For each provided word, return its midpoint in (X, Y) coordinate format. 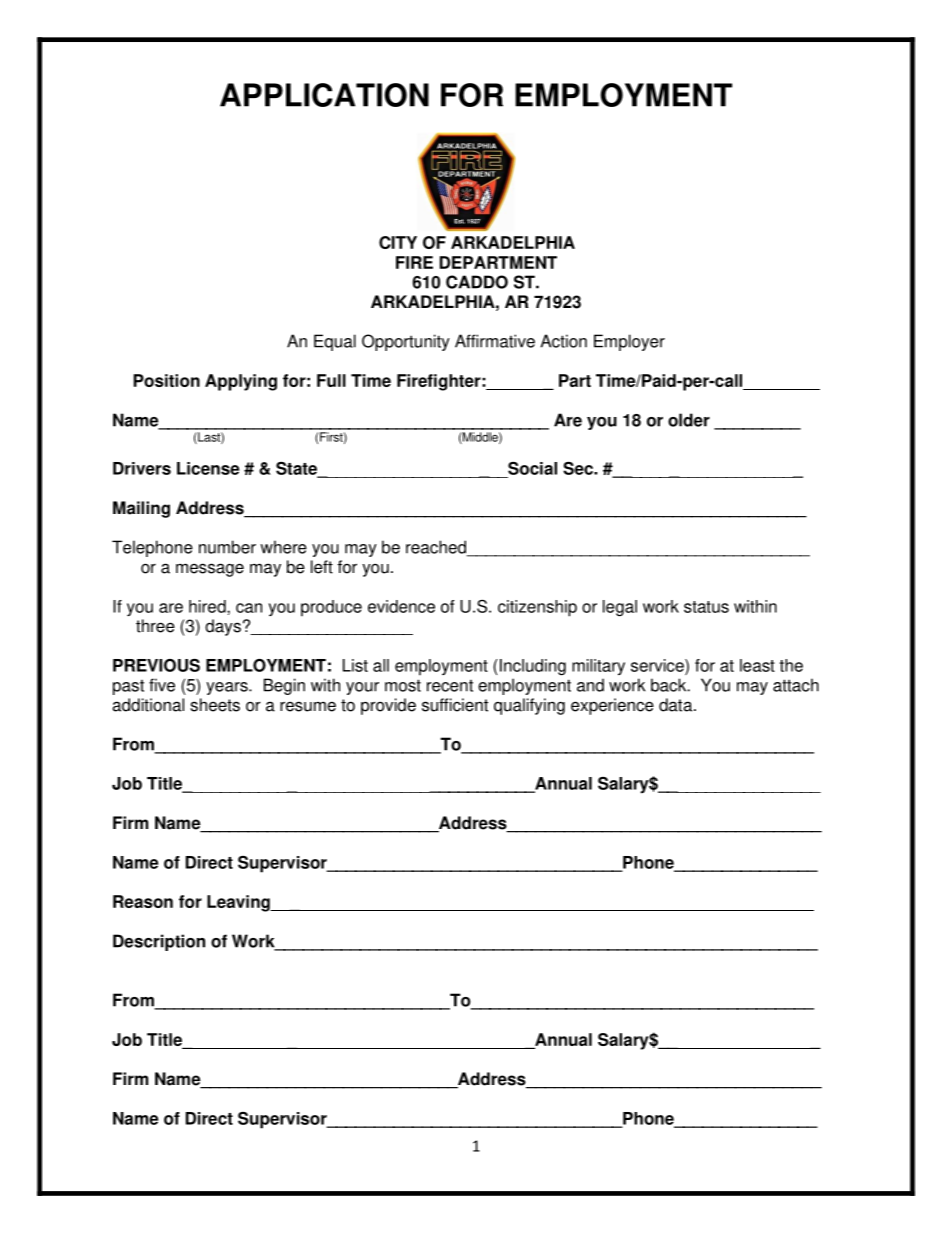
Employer (629, 342)
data (677, 705)
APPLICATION (324, 95)
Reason (143, 901)
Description (159, 942)
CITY (398, 242)
